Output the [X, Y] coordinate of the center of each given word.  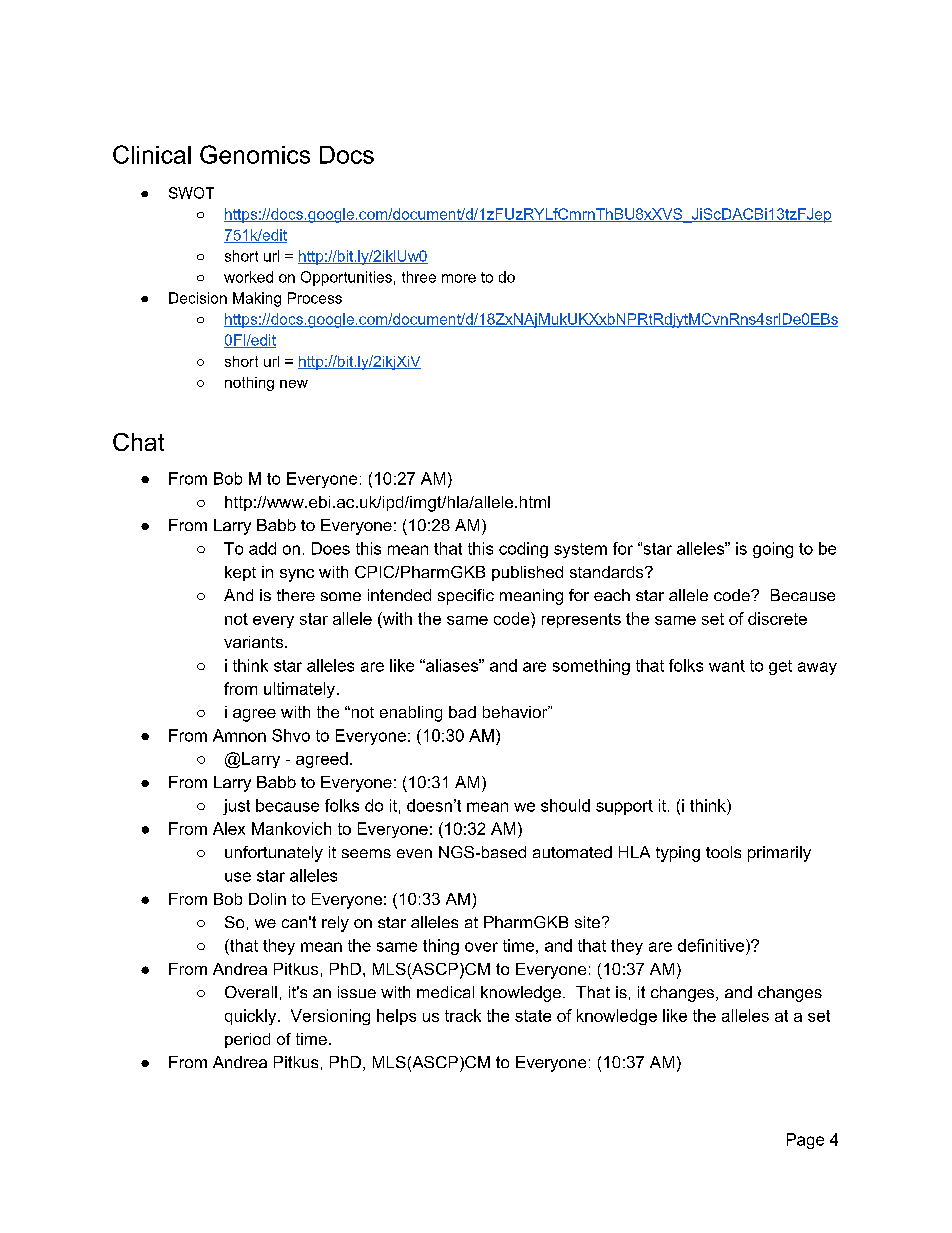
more [459, 278]
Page [805, 1141]
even [414, 853]
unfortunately [274, 854]
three [419, 277]
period [247, 1040]
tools [723, 852]
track [463, 1015]
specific [466, 597]
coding [523, 550]
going [773, 550]
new [294, 384]
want [727, 666]
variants [255, 642]
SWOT [191, 193]
